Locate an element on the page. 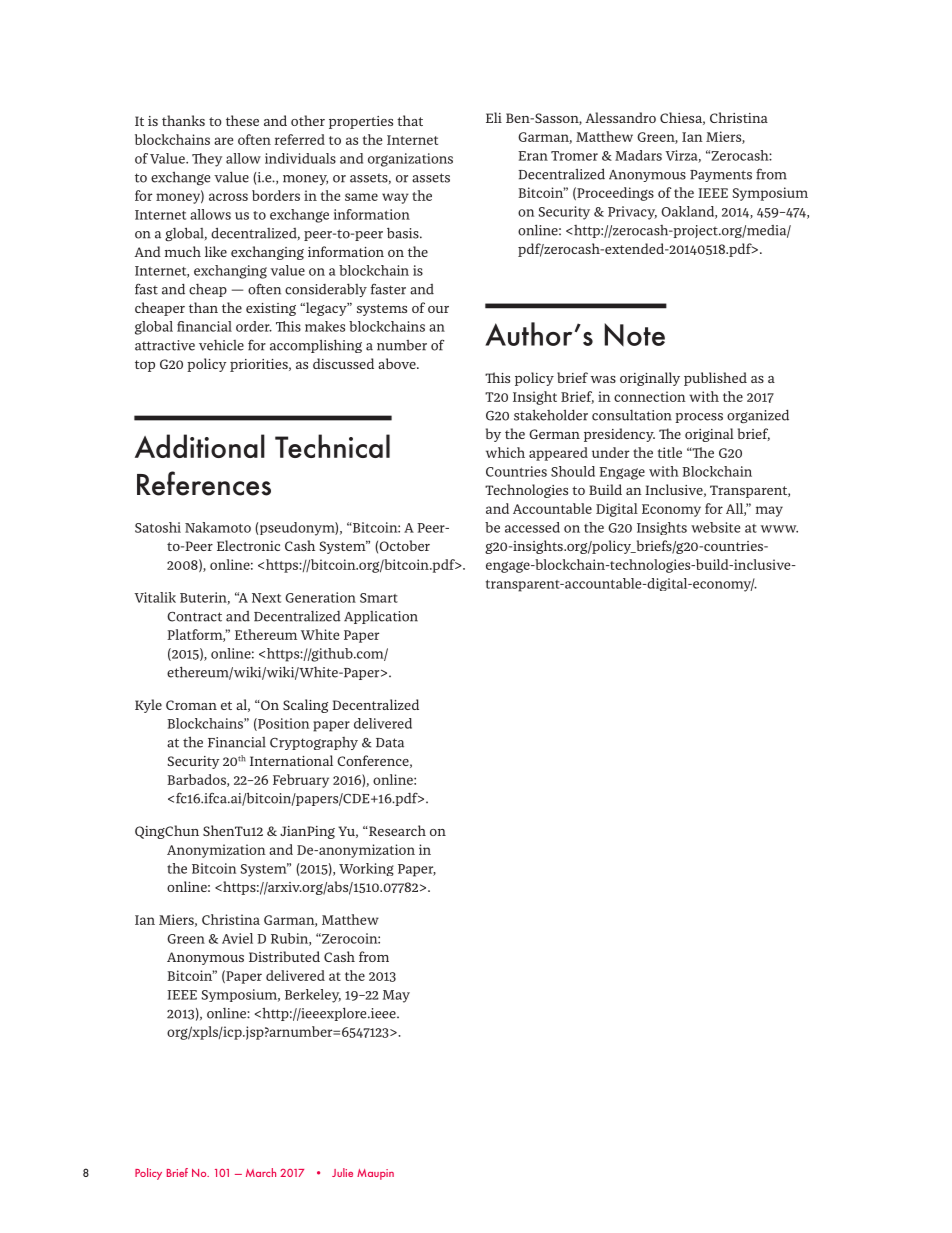 The width and height of the document is (952, 1233). website is located at coordinates (715, 527).
